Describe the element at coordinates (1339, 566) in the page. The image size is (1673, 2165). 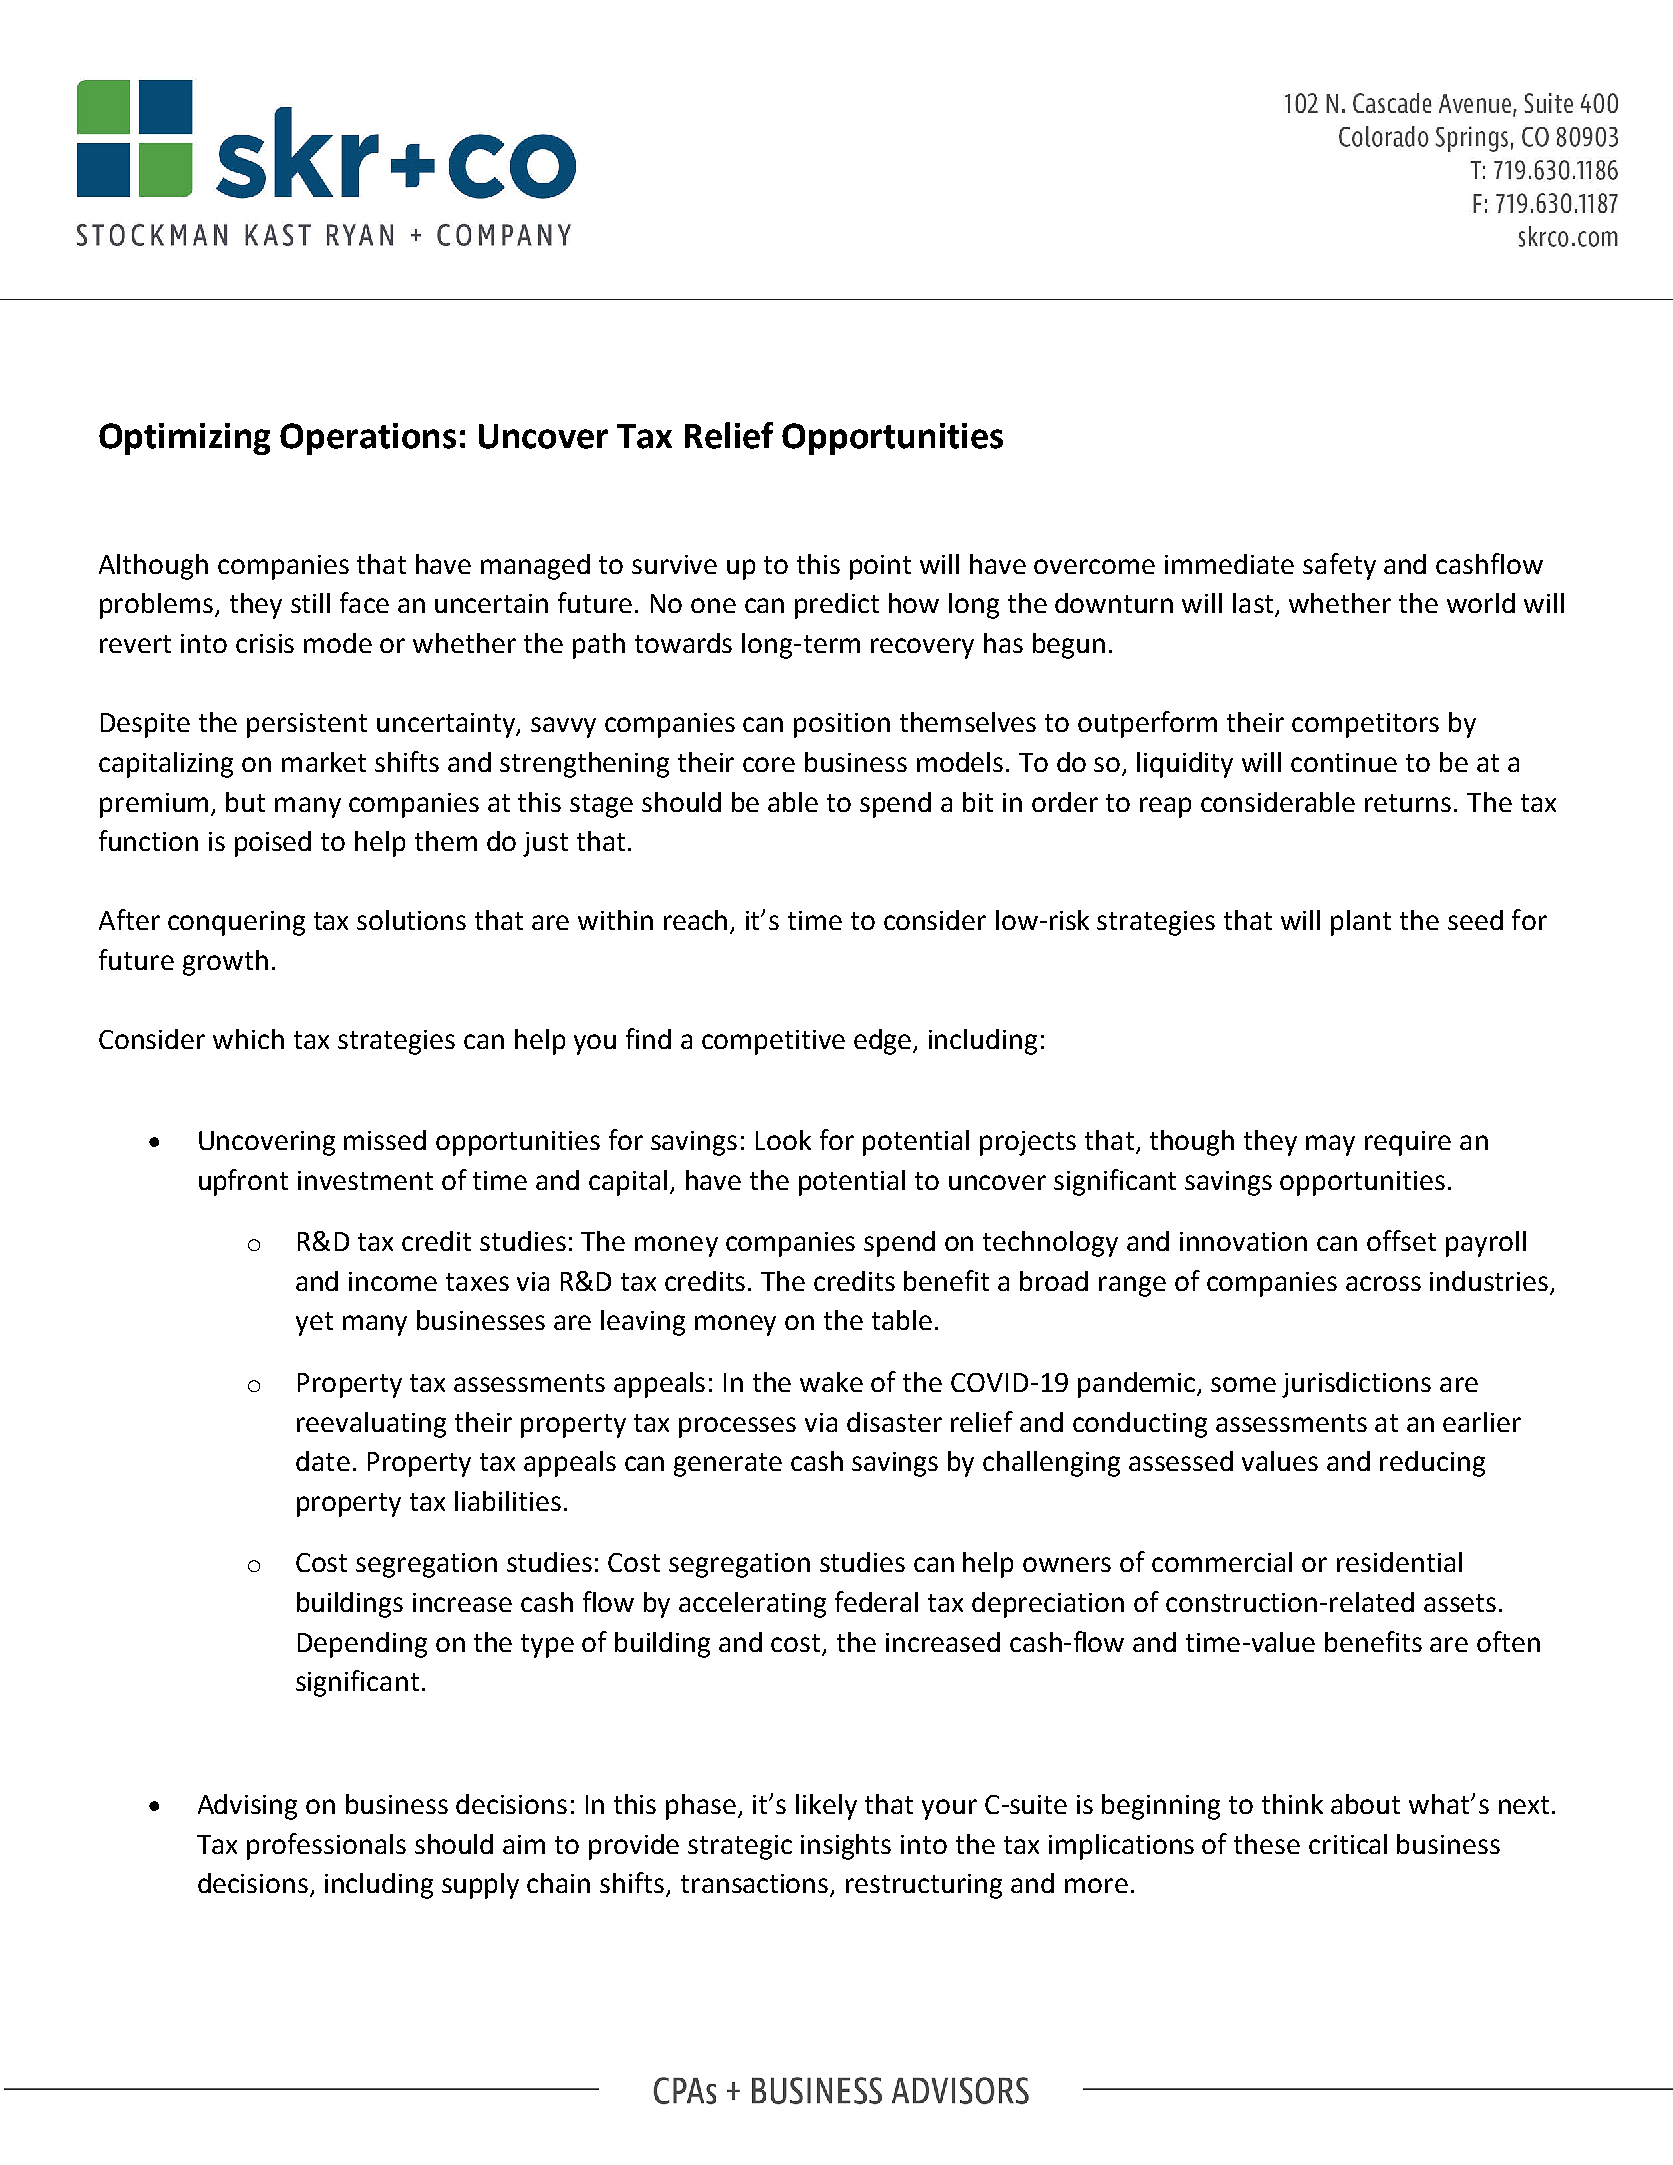
I see `safety` at that location.
